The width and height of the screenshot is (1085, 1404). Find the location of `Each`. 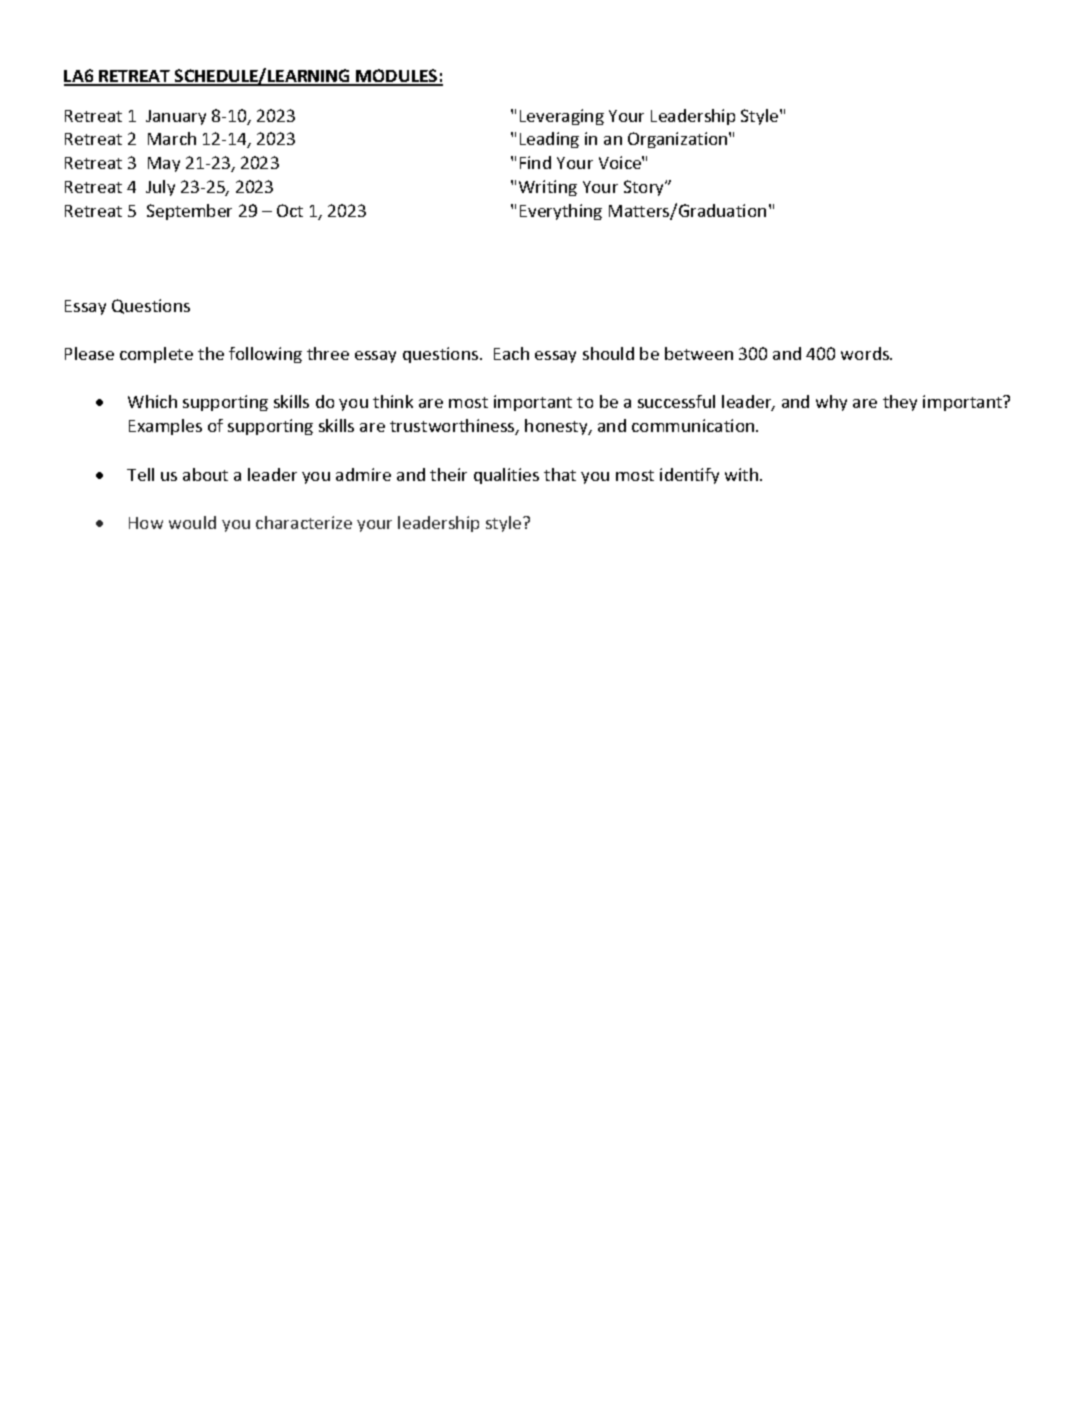

Each is located at coordinates (511, 353).
